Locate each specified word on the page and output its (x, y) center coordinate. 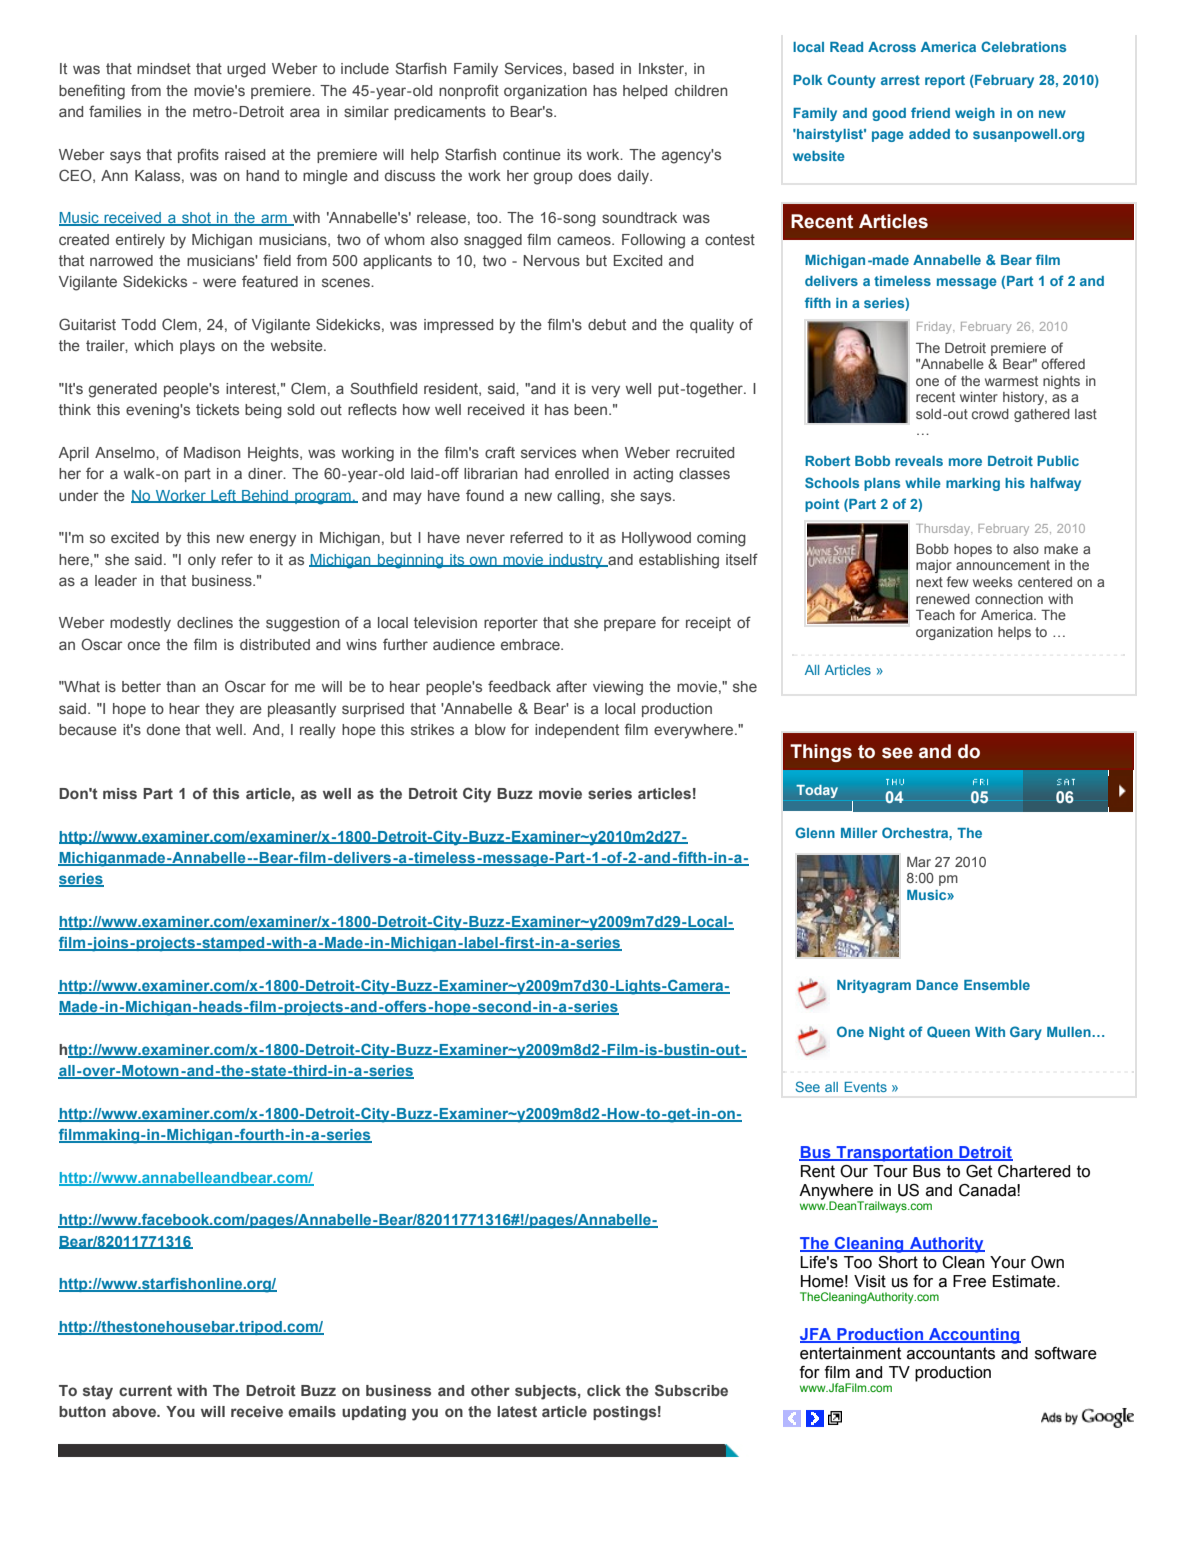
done (163, 729)
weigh (975, 114)
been (590, 409)
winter (979, 397)
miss (120, 793)
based (593, 68)
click (604, 1390)
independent (577, 731)
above (135, 1411)
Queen (948, 1032)
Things (821, 753)
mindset (164, 68)
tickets (217, 409)
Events (866, 1087)
